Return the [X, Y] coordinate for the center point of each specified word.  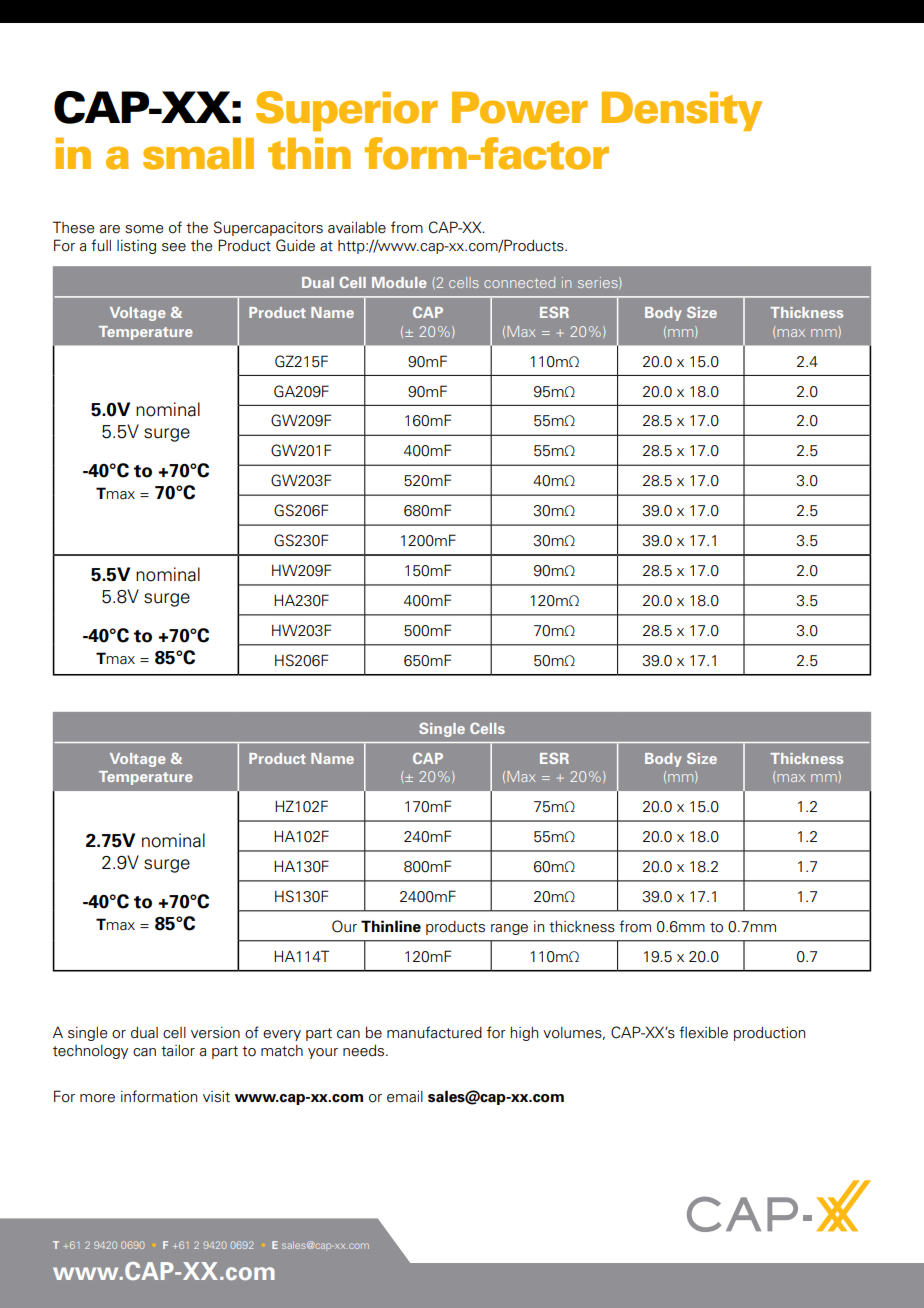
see [174, 247]
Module [399, 282]
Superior [347, 111]
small [198, 154]
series [599, 283]
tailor [178, 1051]
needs [365, 1051]
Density [682, 111]
